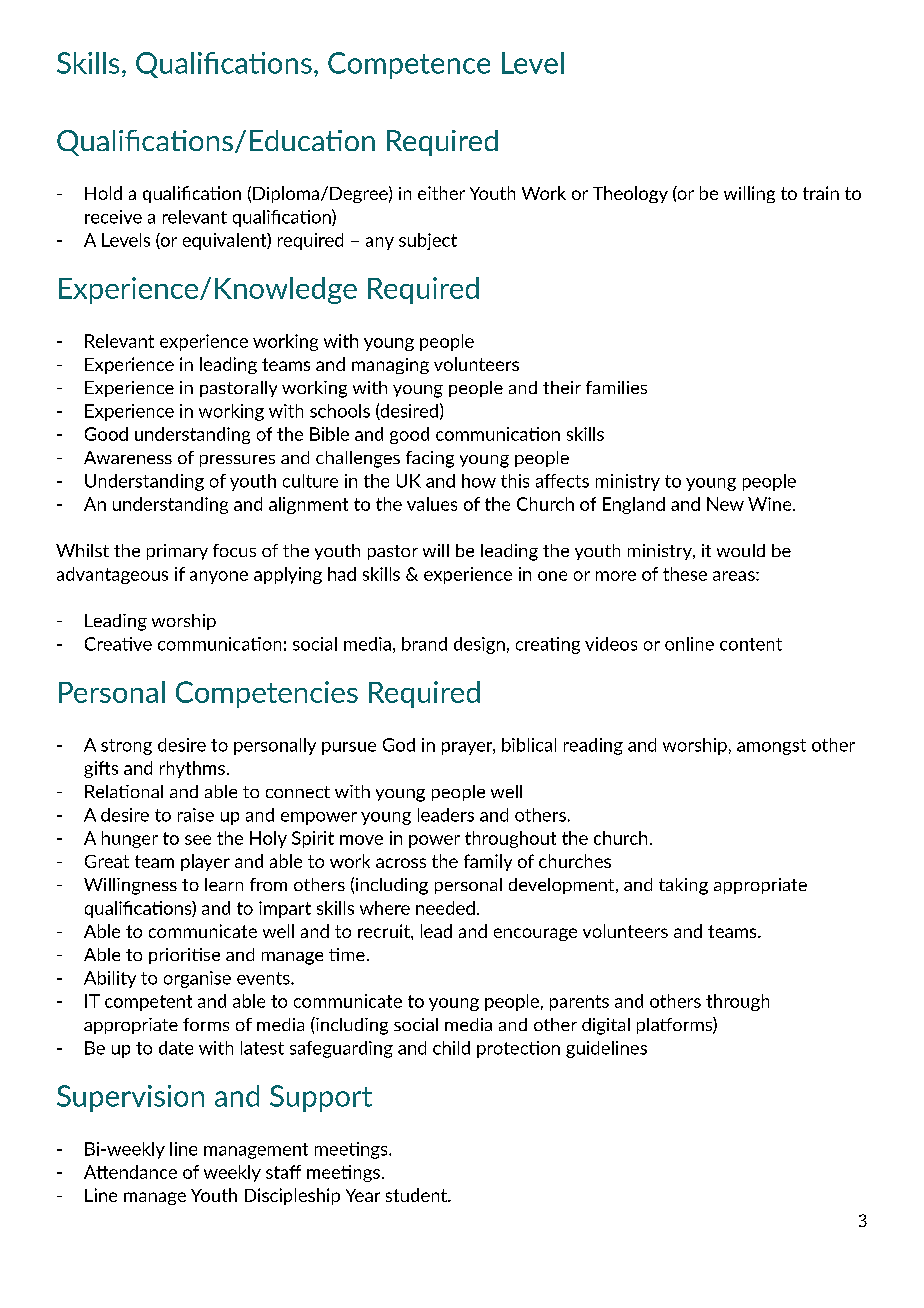 The height and width of the screenshot is (1308, 924). I want to click on Supervision, so click(130, 1098).
